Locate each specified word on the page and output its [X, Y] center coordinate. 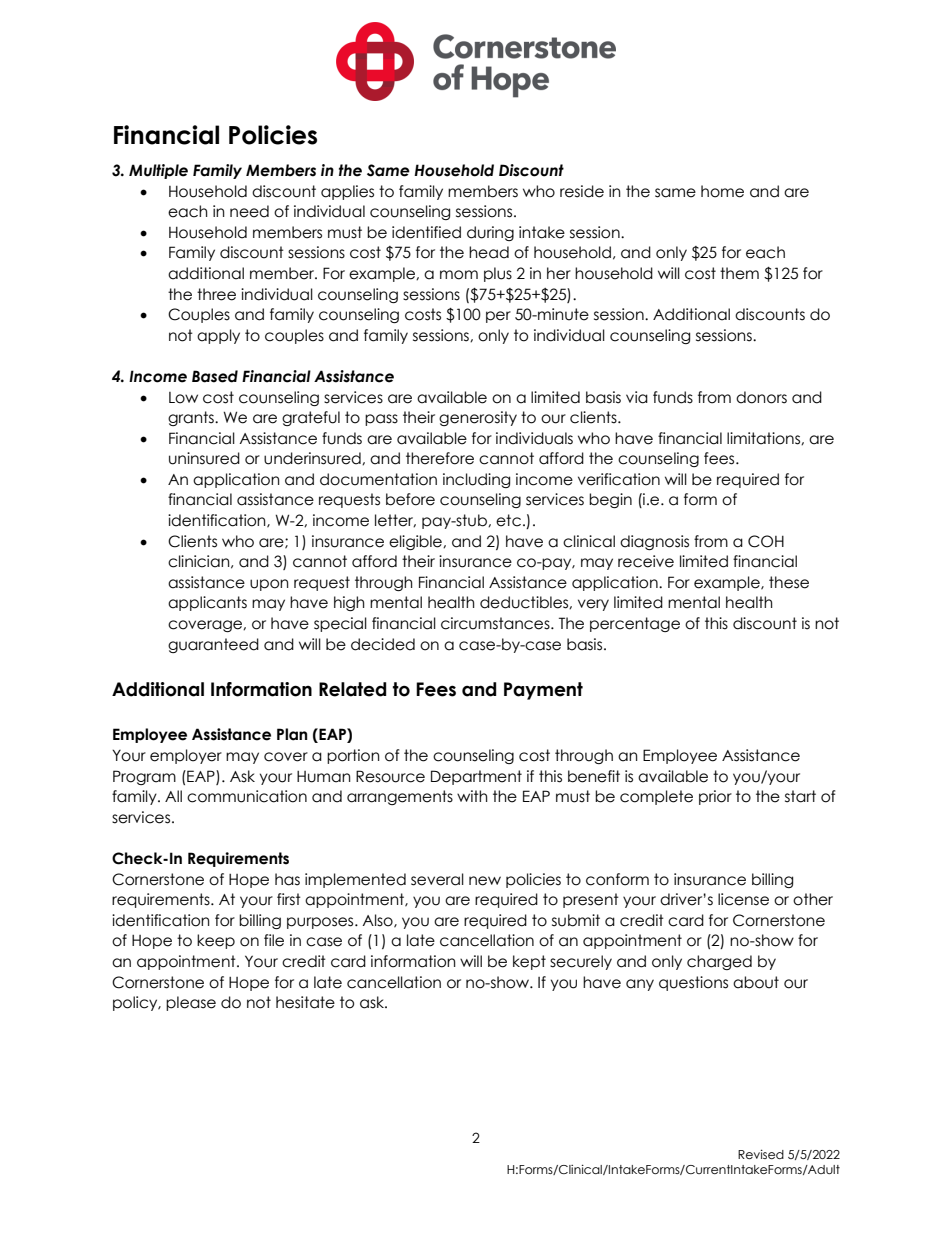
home [722, 191]
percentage [635, 624]
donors [761, 397]
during [490, 233]
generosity [478, 418]
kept [529, 962]
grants [192, 418]
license [743, 899]
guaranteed [213, 645]
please [191, 1003]
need [249, 211]
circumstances [496, 623]
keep [216, 941]
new [485, 881]
